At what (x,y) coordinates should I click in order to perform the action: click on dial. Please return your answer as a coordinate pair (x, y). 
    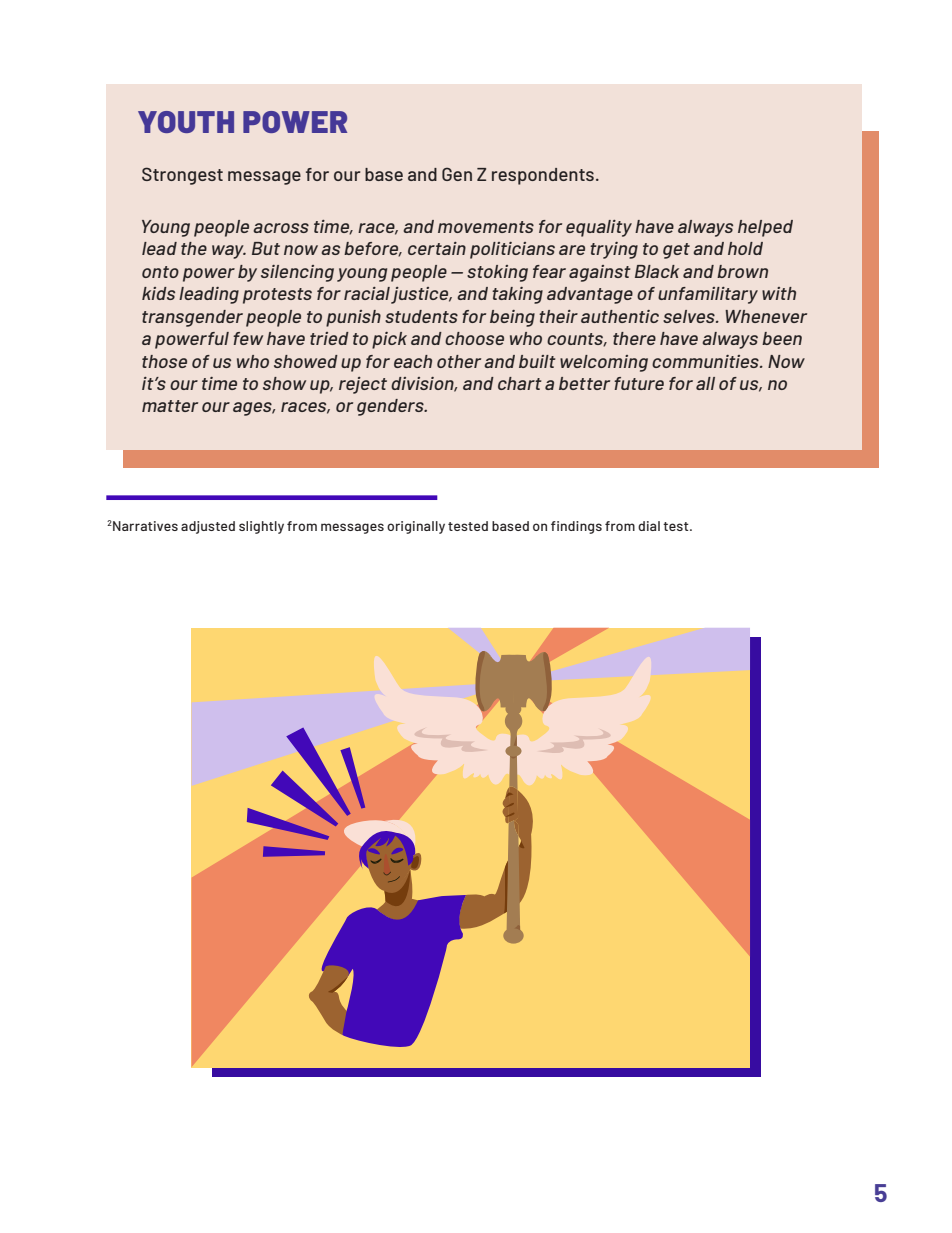
    Looking at the image, I should click on (649, 526).
